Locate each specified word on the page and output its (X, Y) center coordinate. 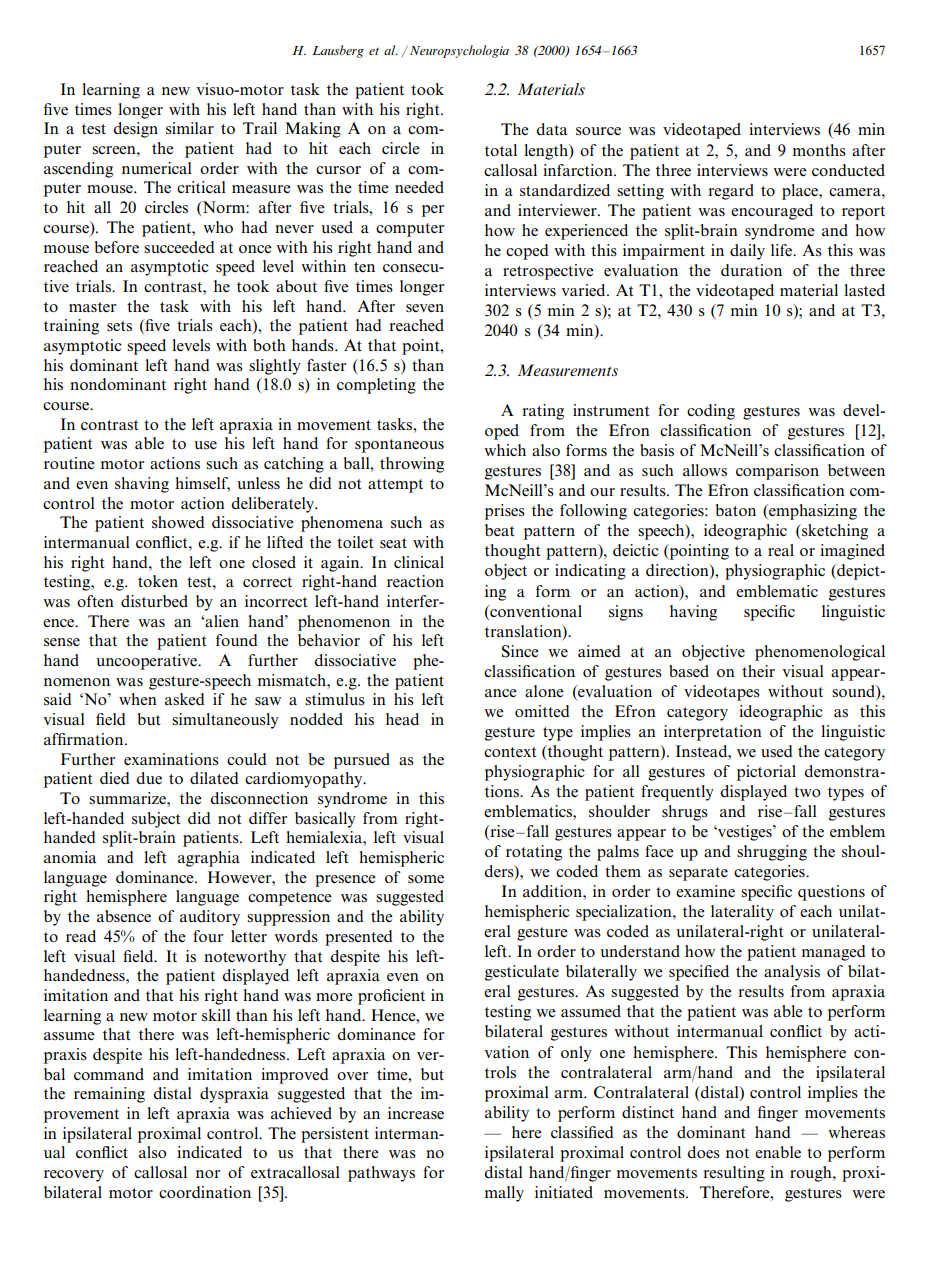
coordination (205, 1192)
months (819, 150)
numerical (157, 168)
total (501, 150)
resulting (734, 1174)
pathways (381, 1174)
